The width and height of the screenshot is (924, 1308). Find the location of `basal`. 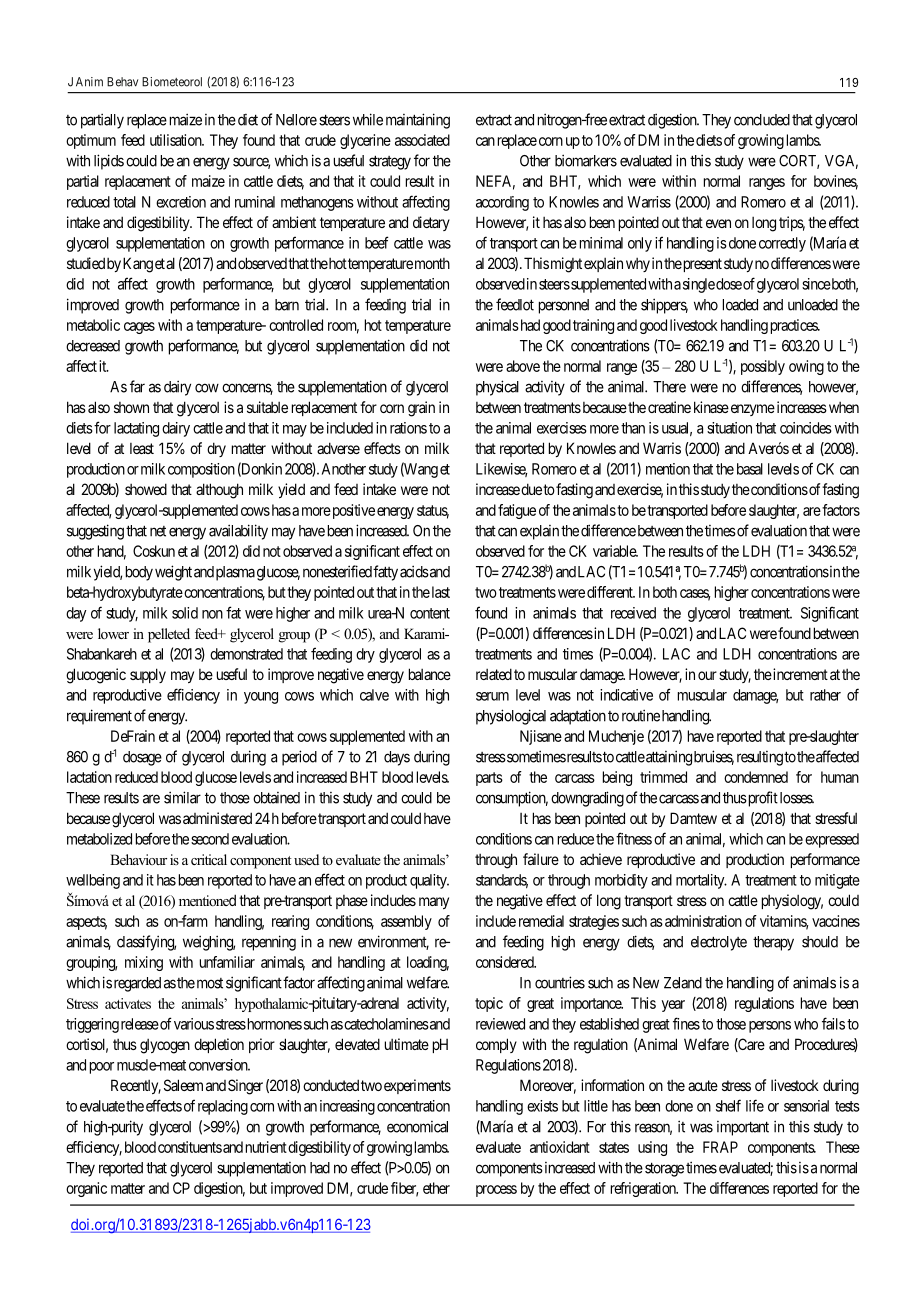

basal is located at coordinates (750, 469).
